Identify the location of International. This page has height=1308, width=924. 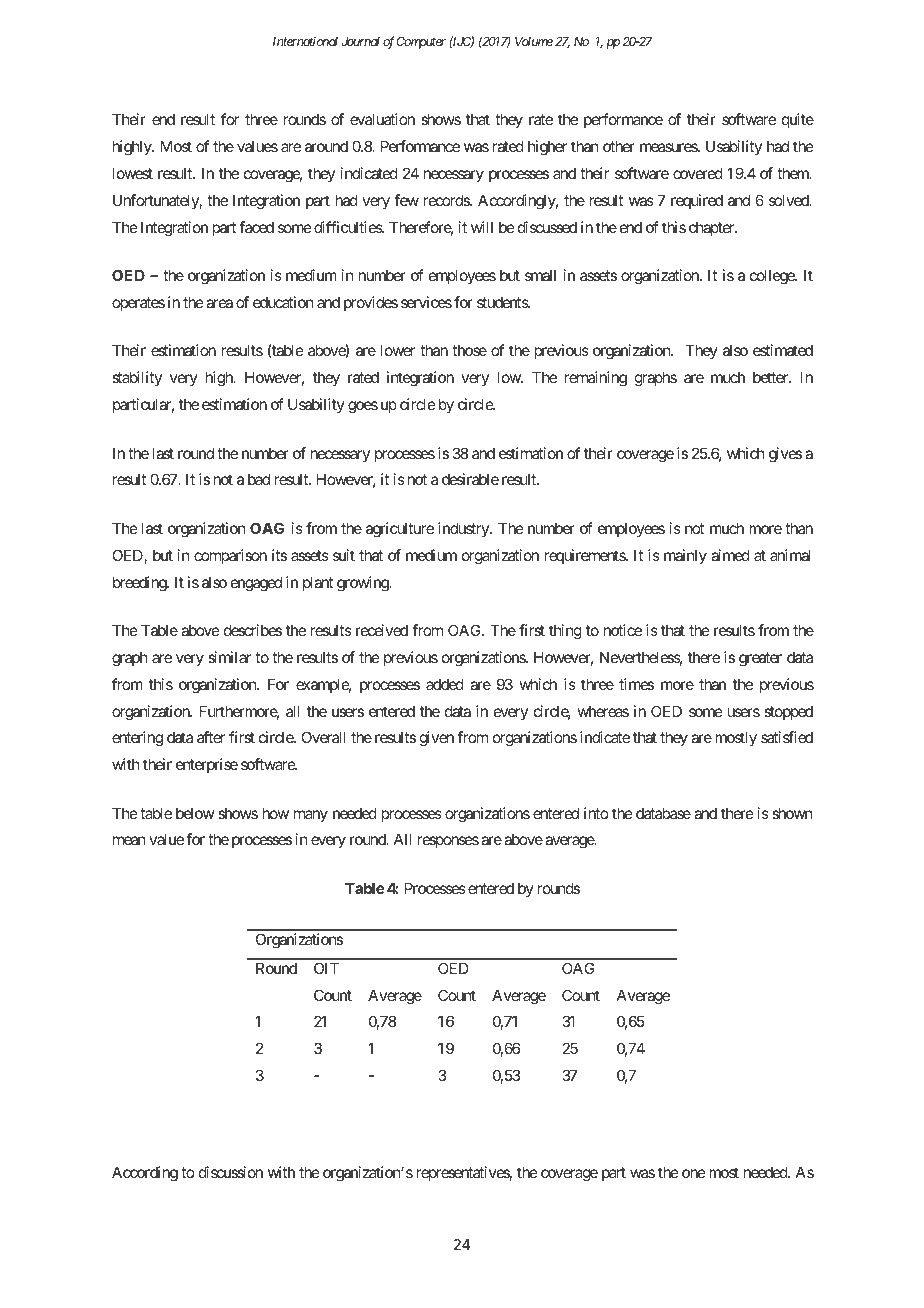
(305, 41).
